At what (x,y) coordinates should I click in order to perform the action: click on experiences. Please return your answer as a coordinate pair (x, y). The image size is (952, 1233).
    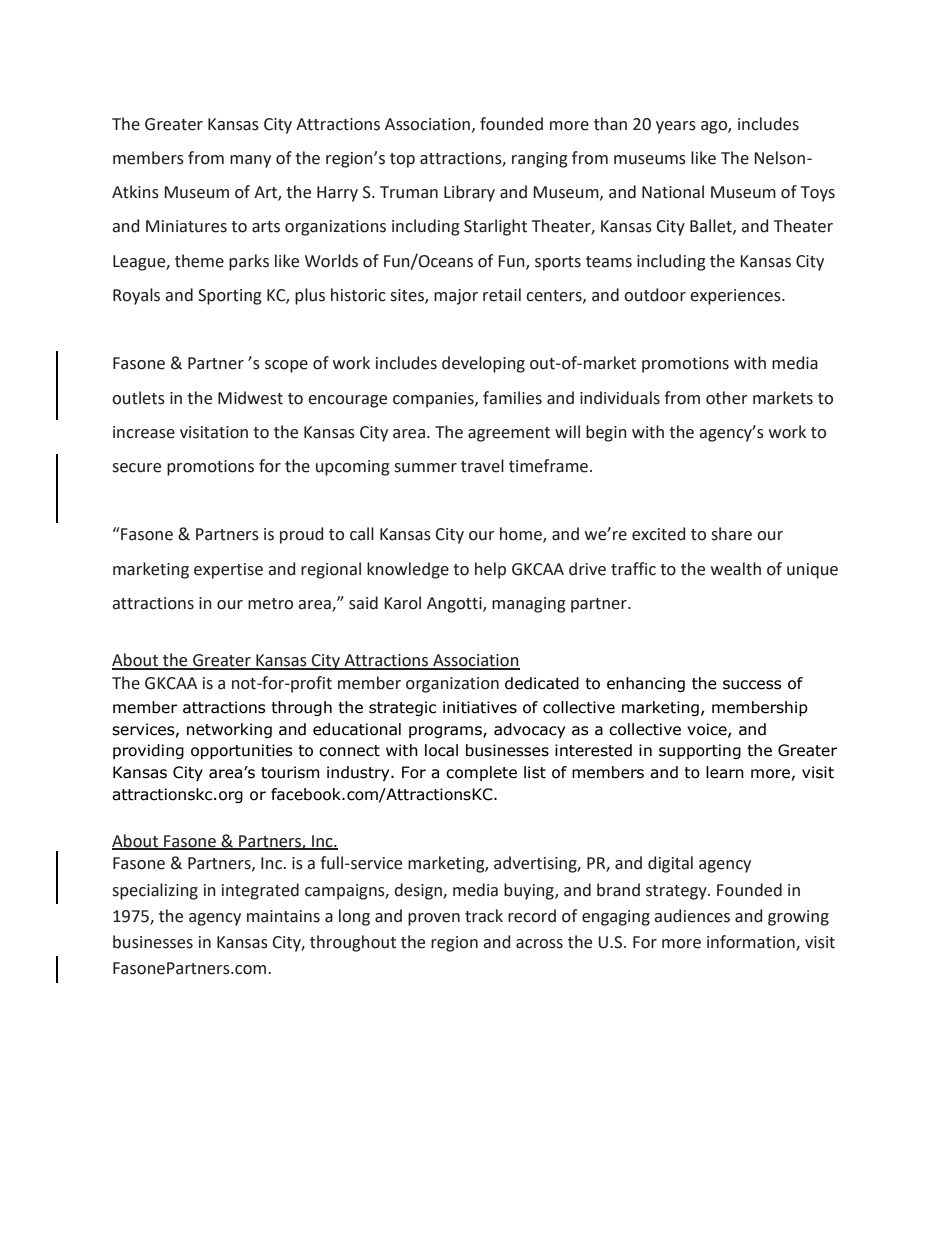
    Looking at the image, I should click on (736, 297).
